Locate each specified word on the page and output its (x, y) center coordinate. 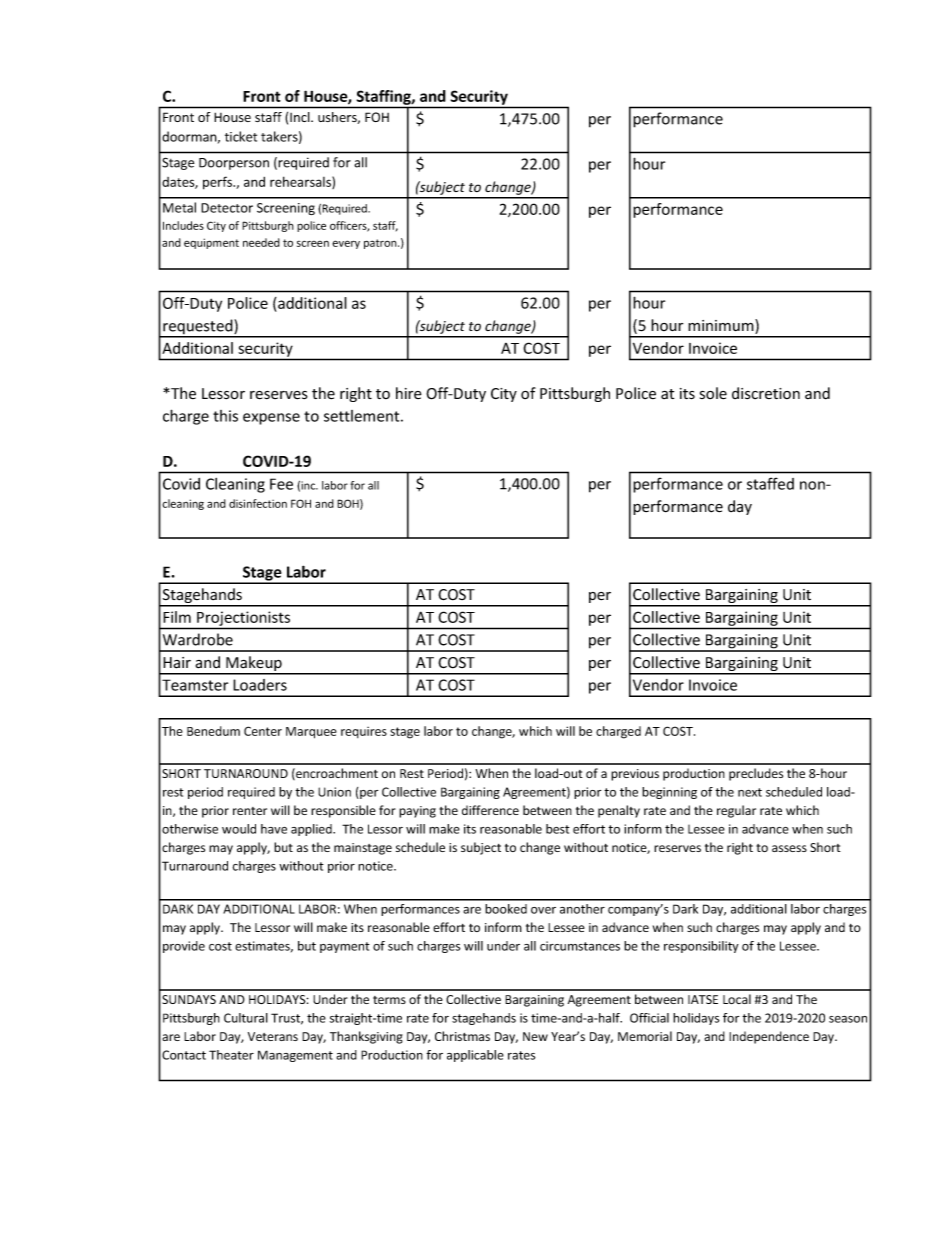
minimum (722, 326)
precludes (756, 774)
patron (381, 244)
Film (177, 617)
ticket (241, 136)
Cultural (246, 1018)
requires (364, 732)
